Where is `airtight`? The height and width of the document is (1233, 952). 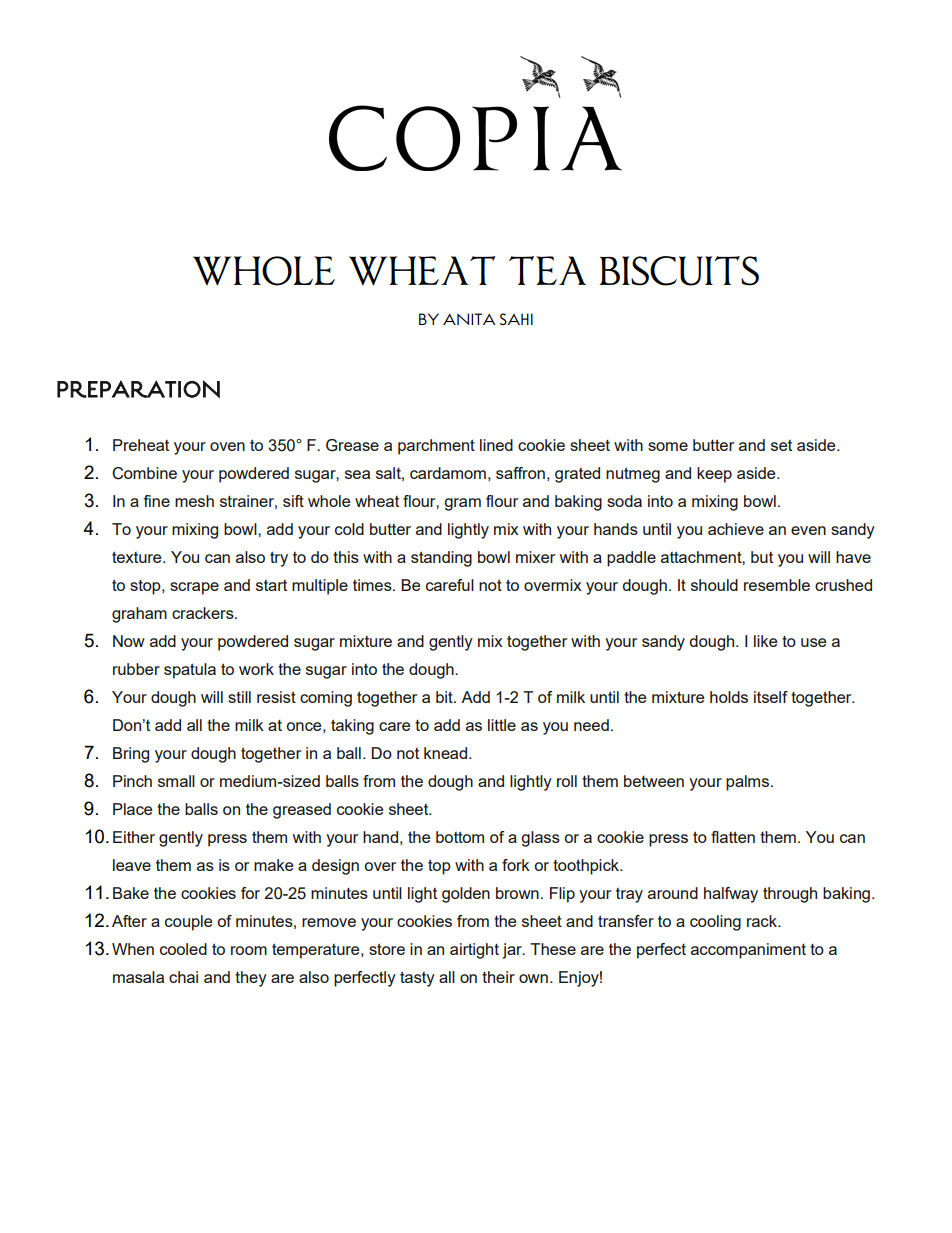
airtight is located at coordinates (474, 951).
